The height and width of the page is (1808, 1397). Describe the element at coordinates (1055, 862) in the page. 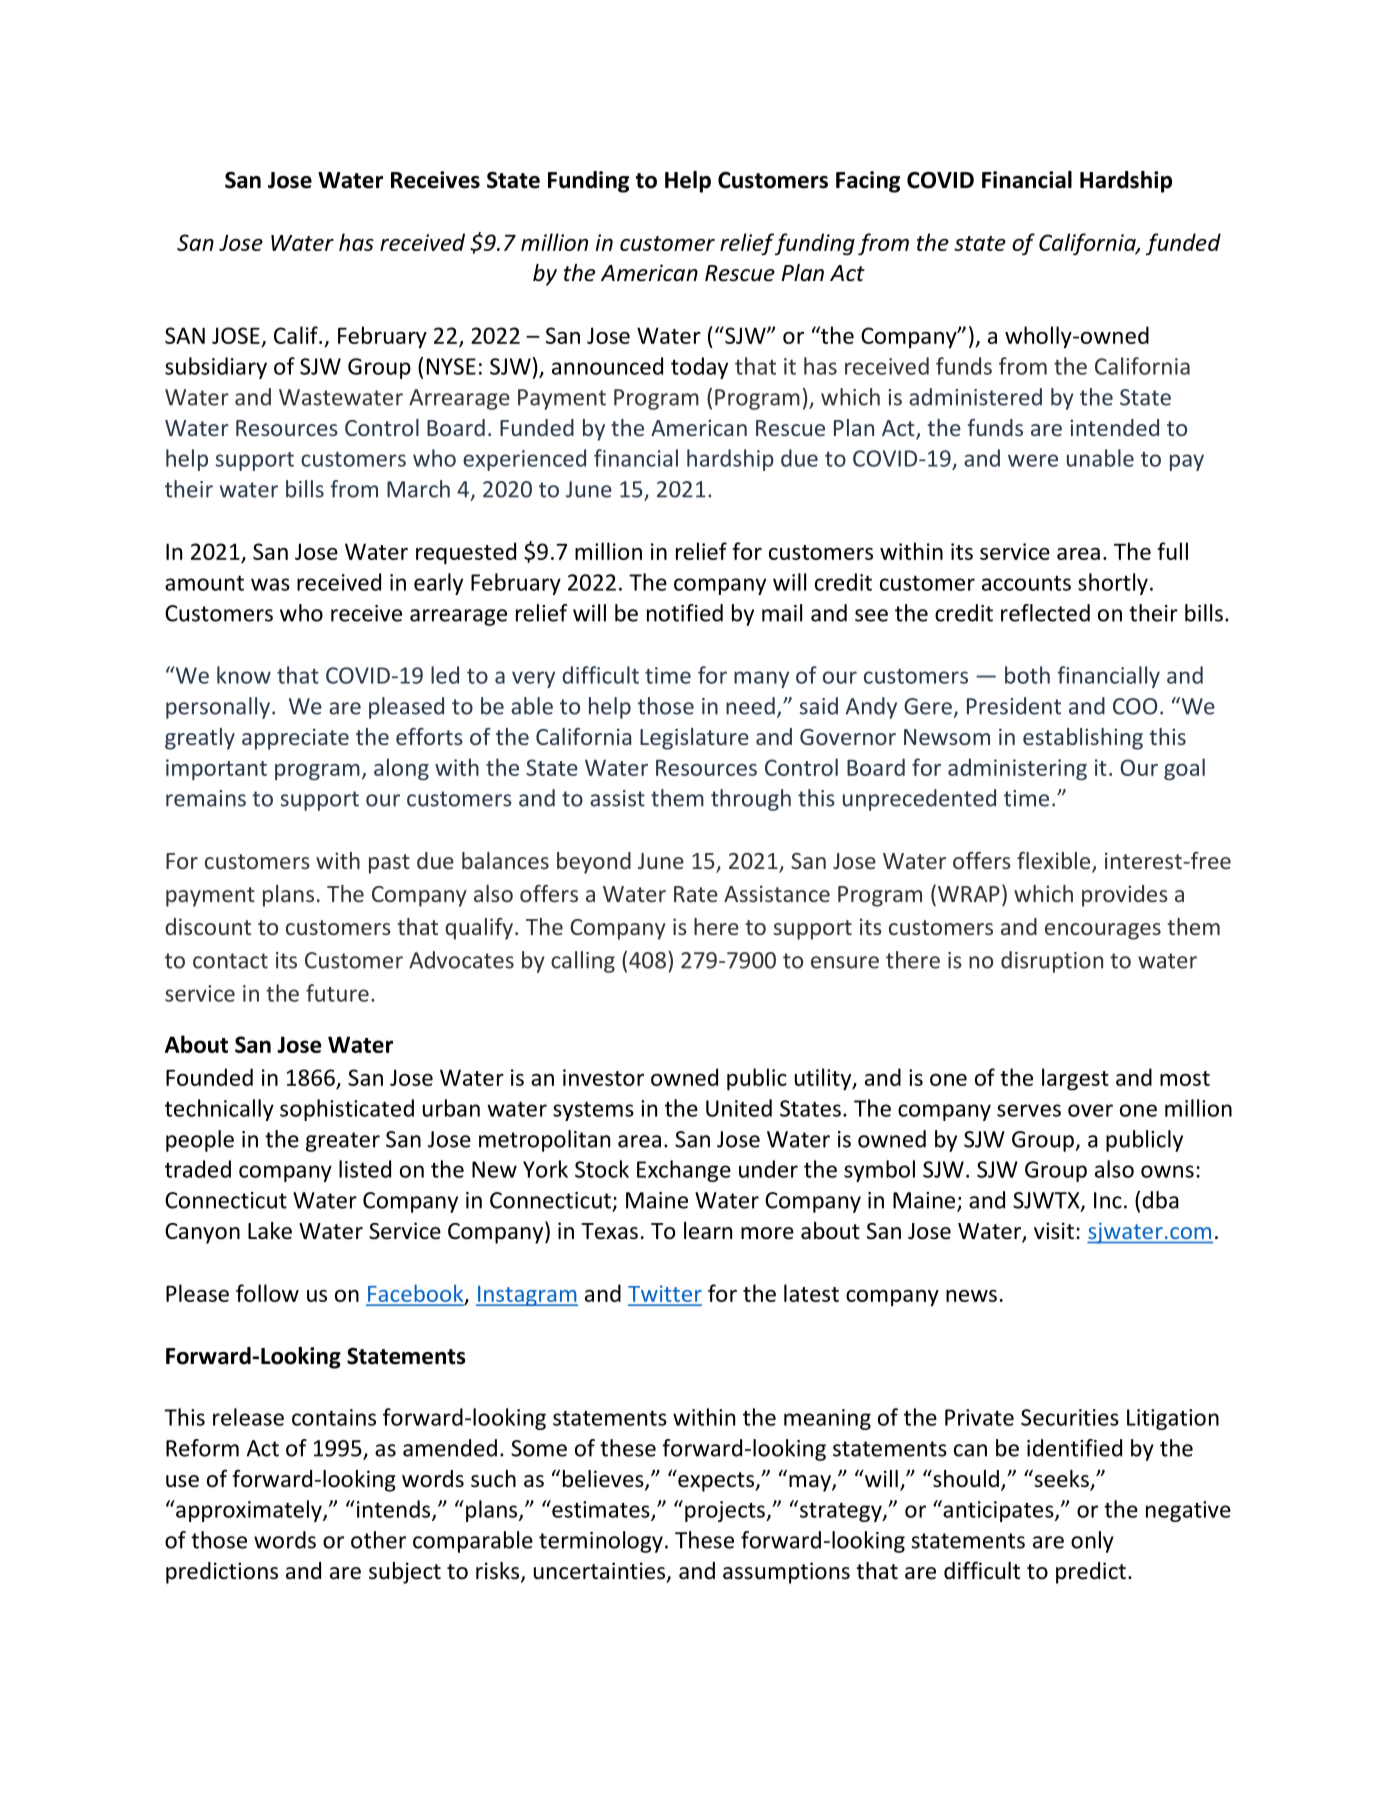

I see `flexible` at that location.
